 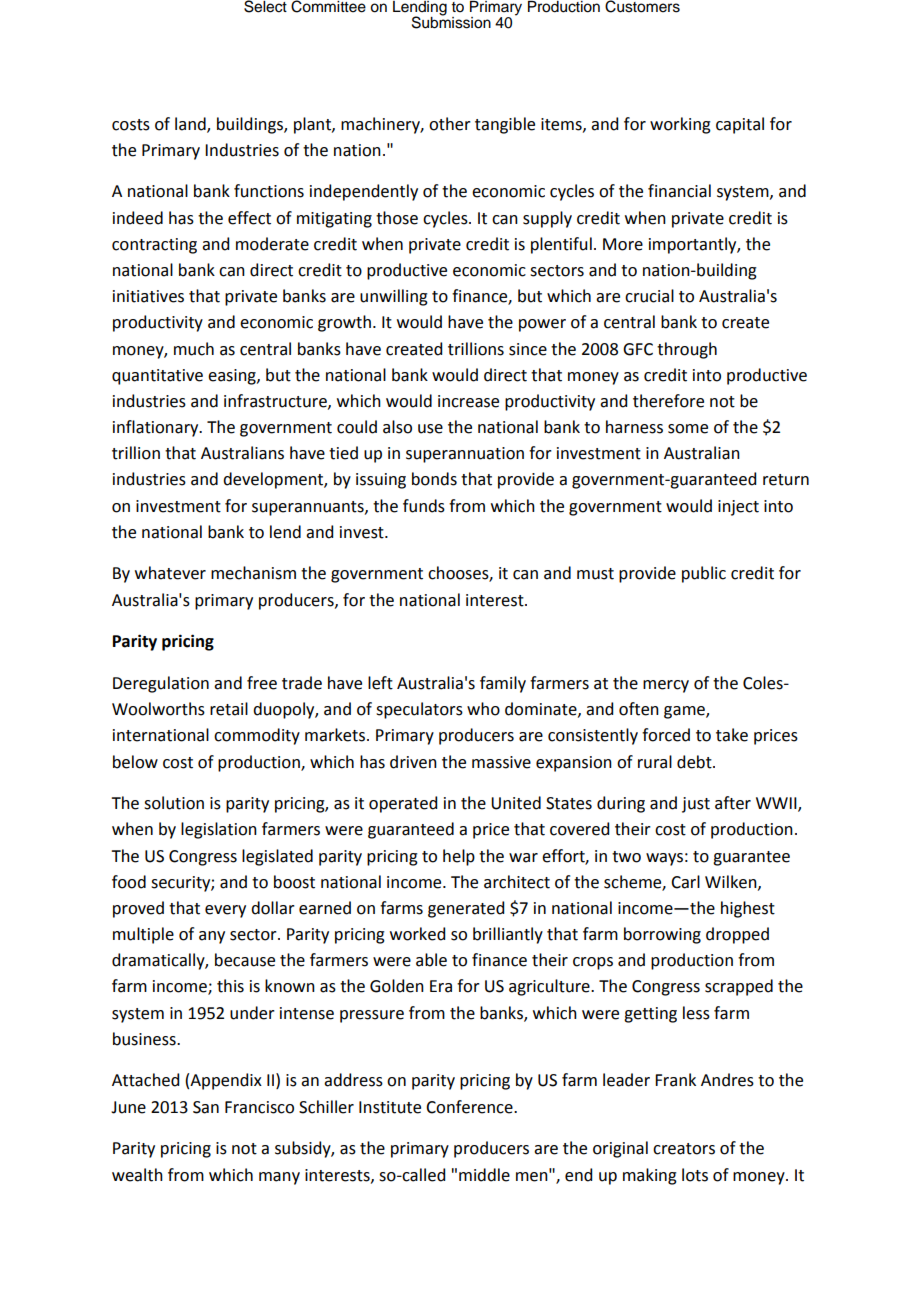 What do you see at coordinates (642, 6) in the document?
I see `Customers` at bounding box center [642, 6].
